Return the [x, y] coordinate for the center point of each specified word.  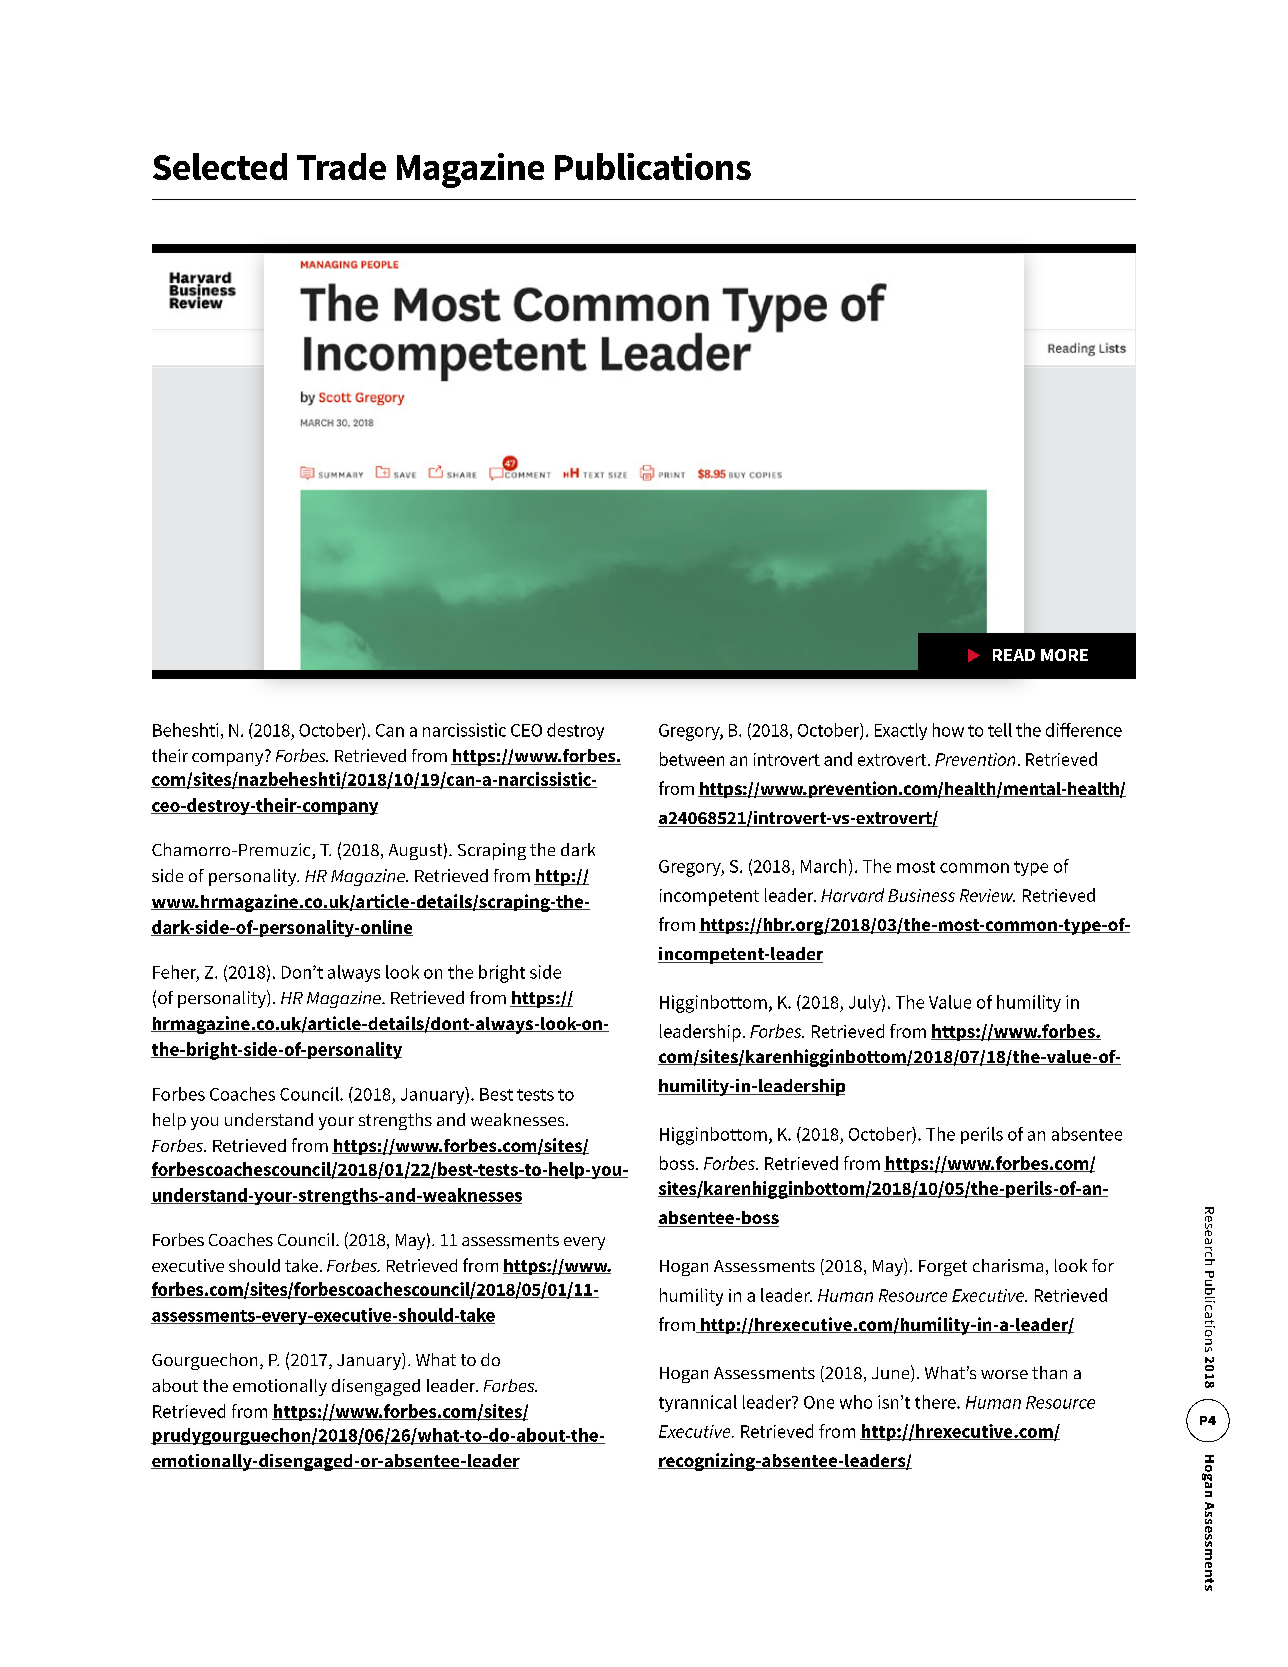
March [823, 866]
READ [1014, 655]
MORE [1064, 655]
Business [921, 895]
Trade [341, 166]
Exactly [901, 731]
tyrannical [698, 1403]
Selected [220, 166]
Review [987, 895]
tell [1000, 730]
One [819, 1402]
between [692, 759]
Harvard [852, 895]
